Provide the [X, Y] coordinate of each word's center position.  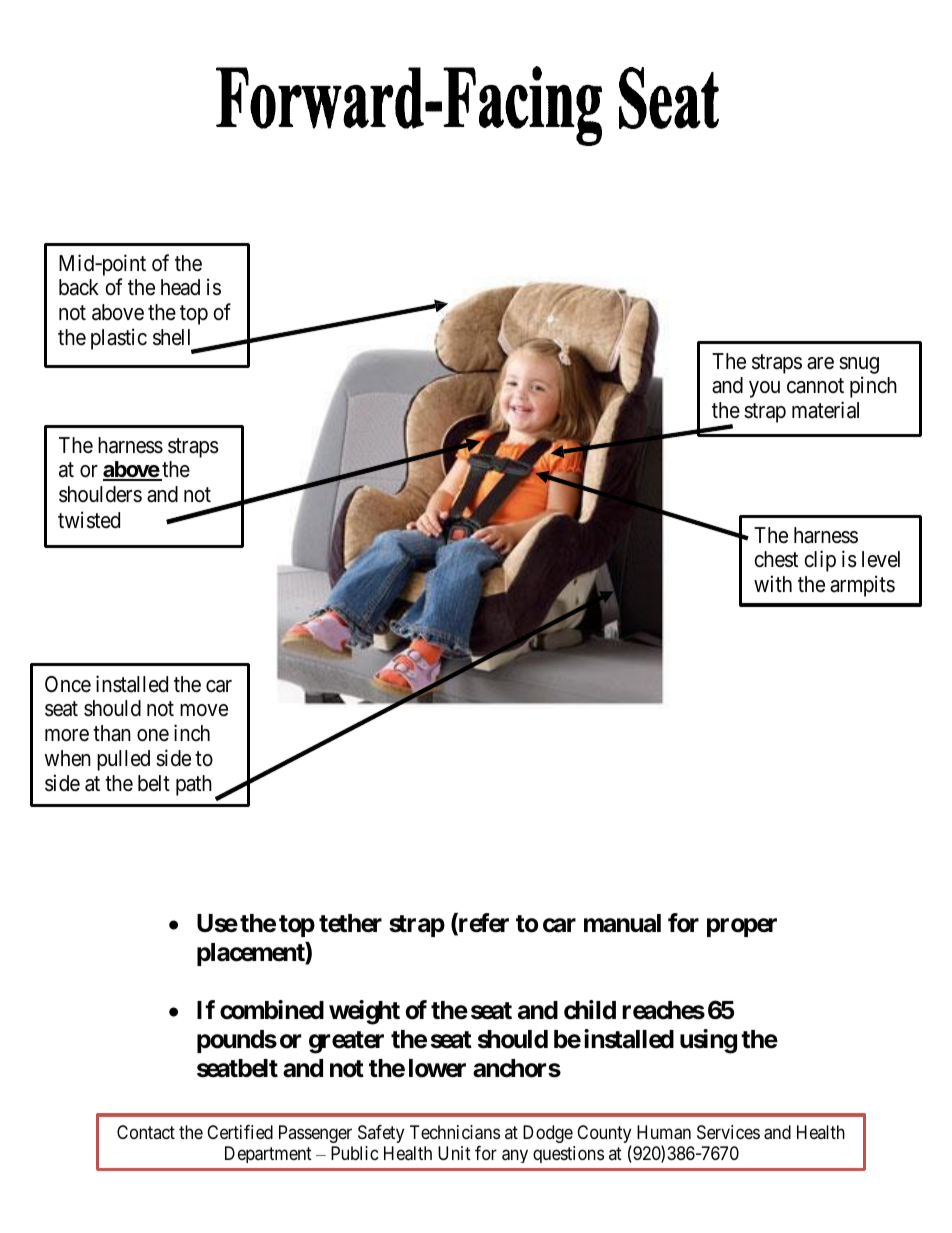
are [820, 363]
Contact [146, 1132]
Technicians [455, 1132]
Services [728, 1132]
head [180, 287]
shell [171, 337]
